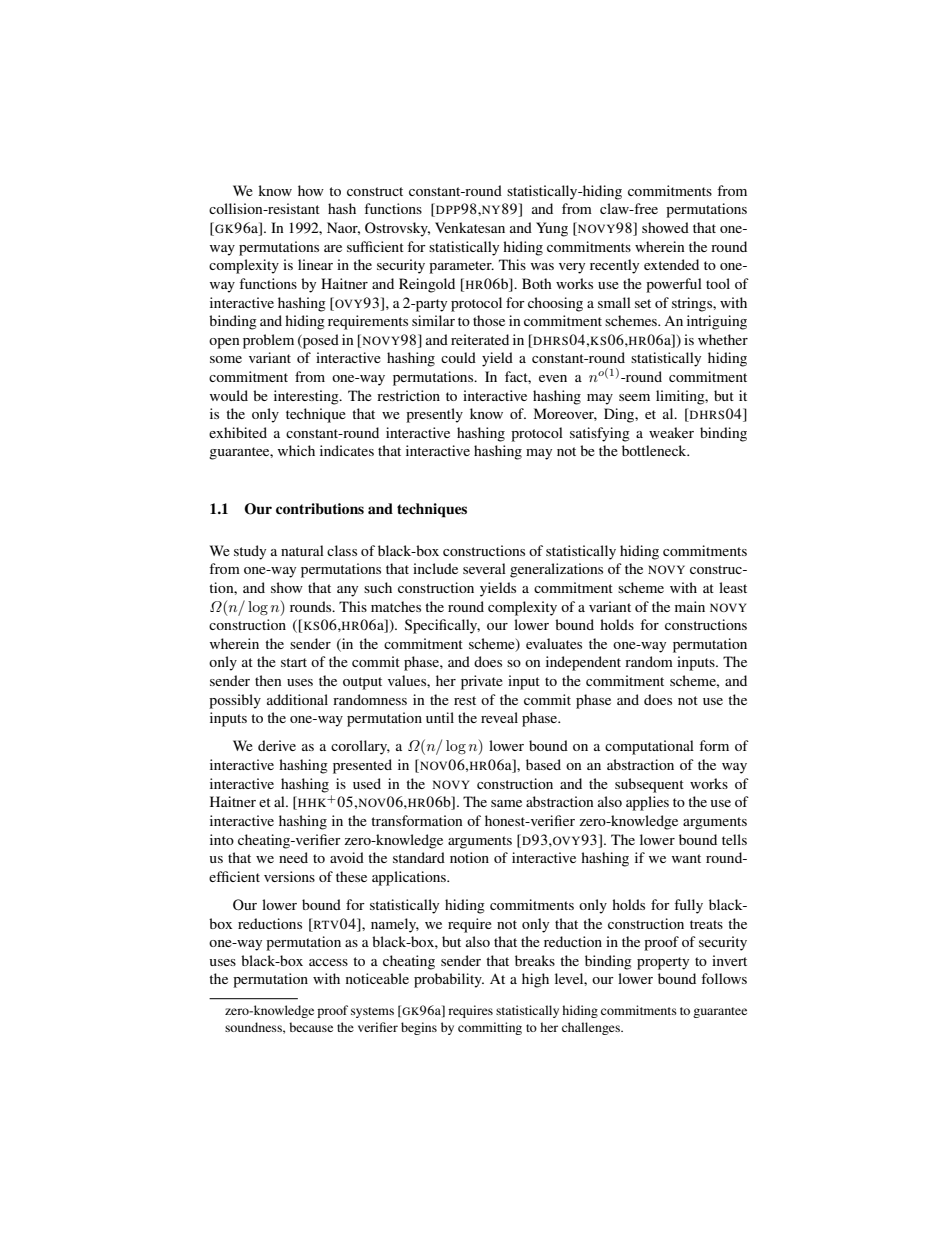  I want to click on reveal, so click(499, 717).
